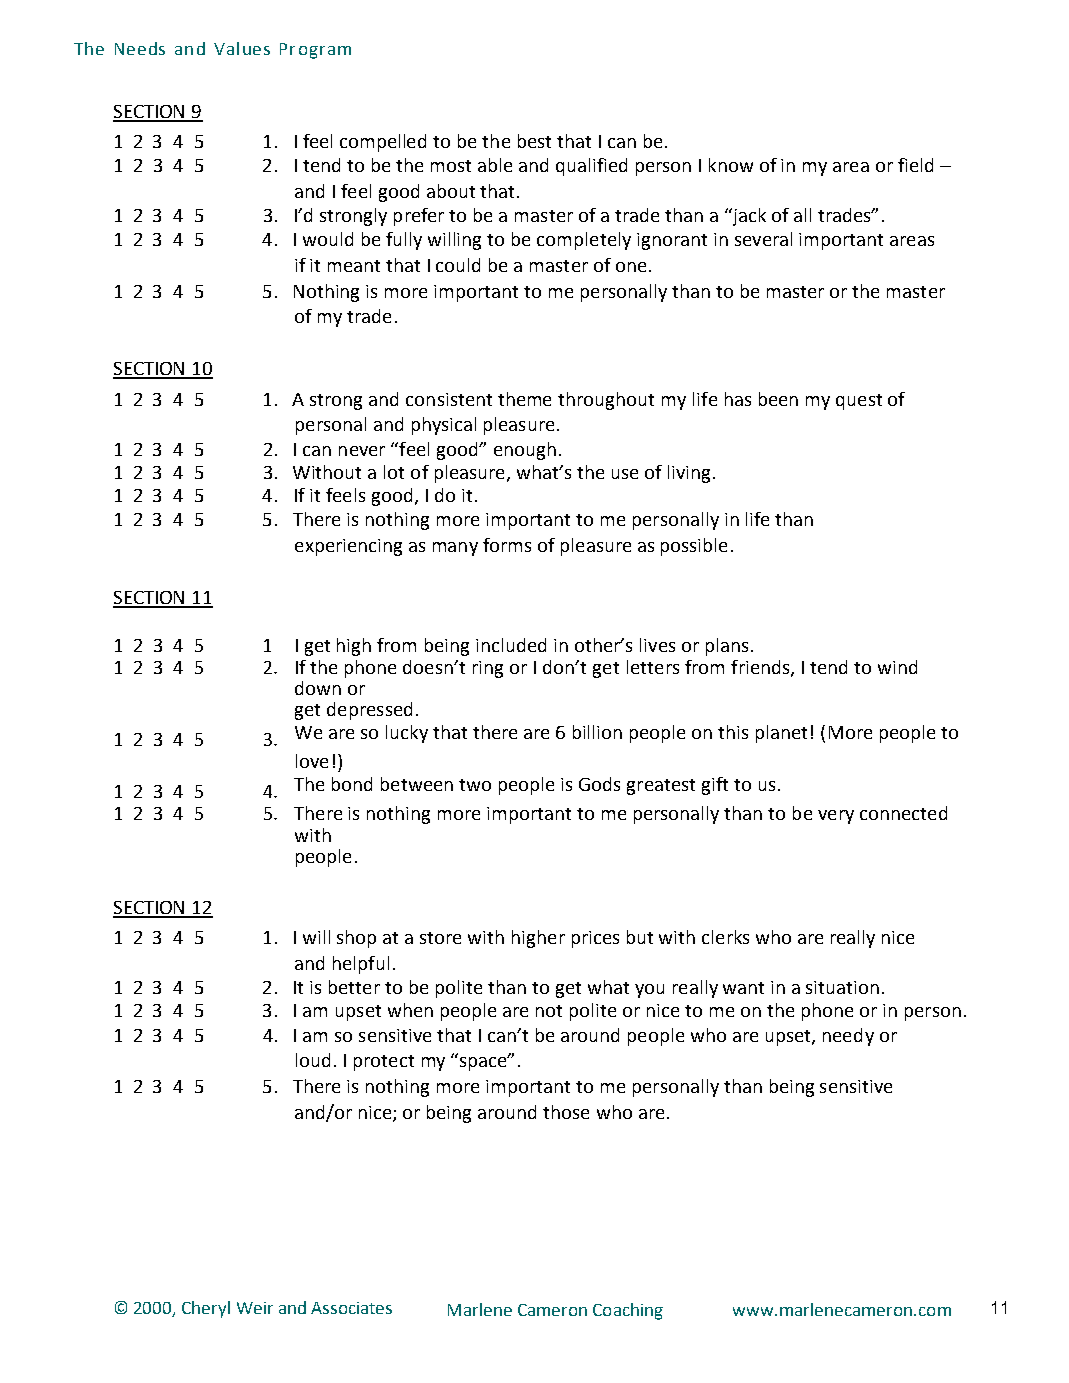 Image resolution: width=1069 pixels, height=1383 pixels. What do you see at coordinates (915, 165) in the screenshot?
I see `field` at bounding box center [915, 165].
